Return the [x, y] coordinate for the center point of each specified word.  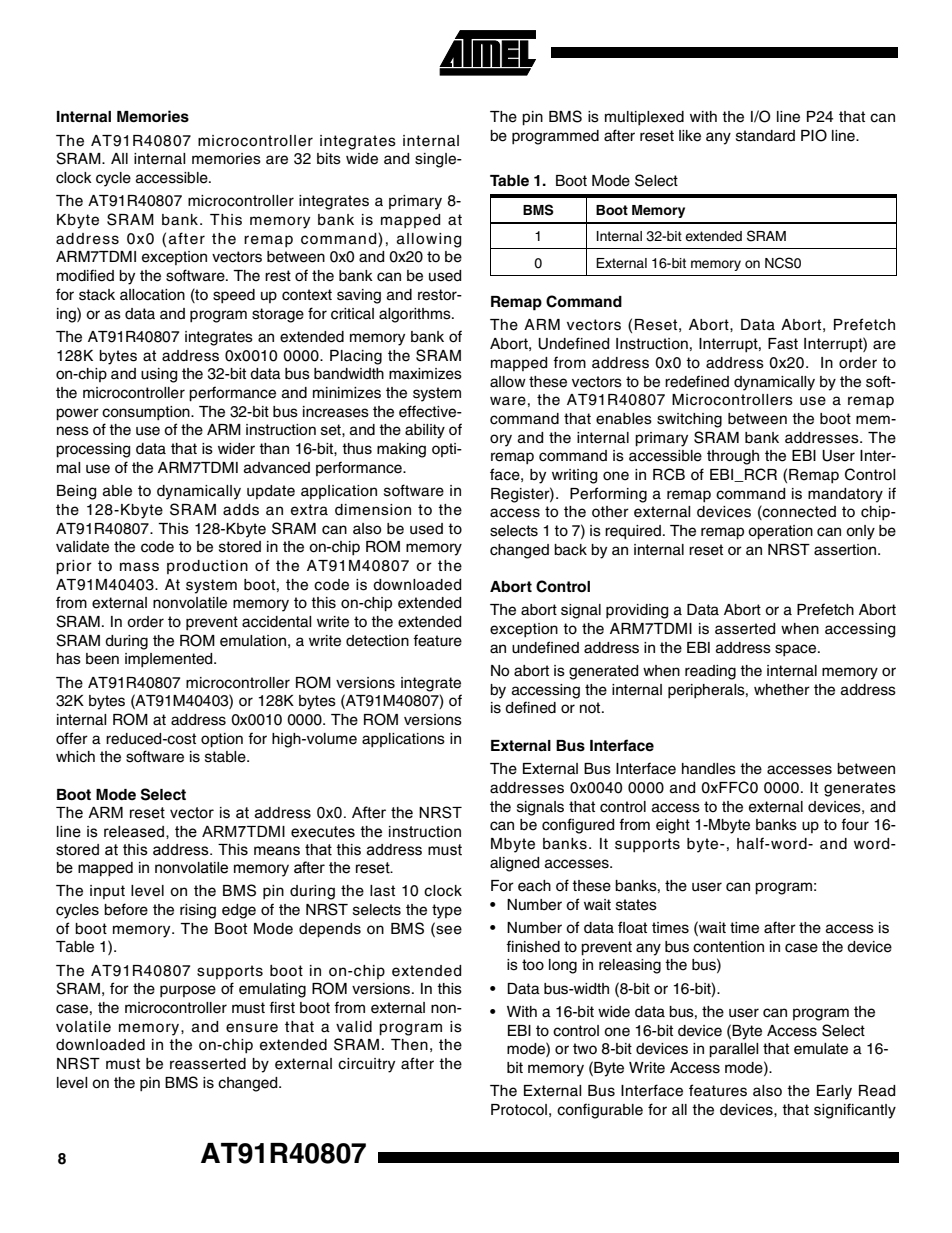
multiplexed [644, 118]
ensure [252, 1028]
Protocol [519, 1110]
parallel [734, 1050]
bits [329, 159]
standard [765, 136]
